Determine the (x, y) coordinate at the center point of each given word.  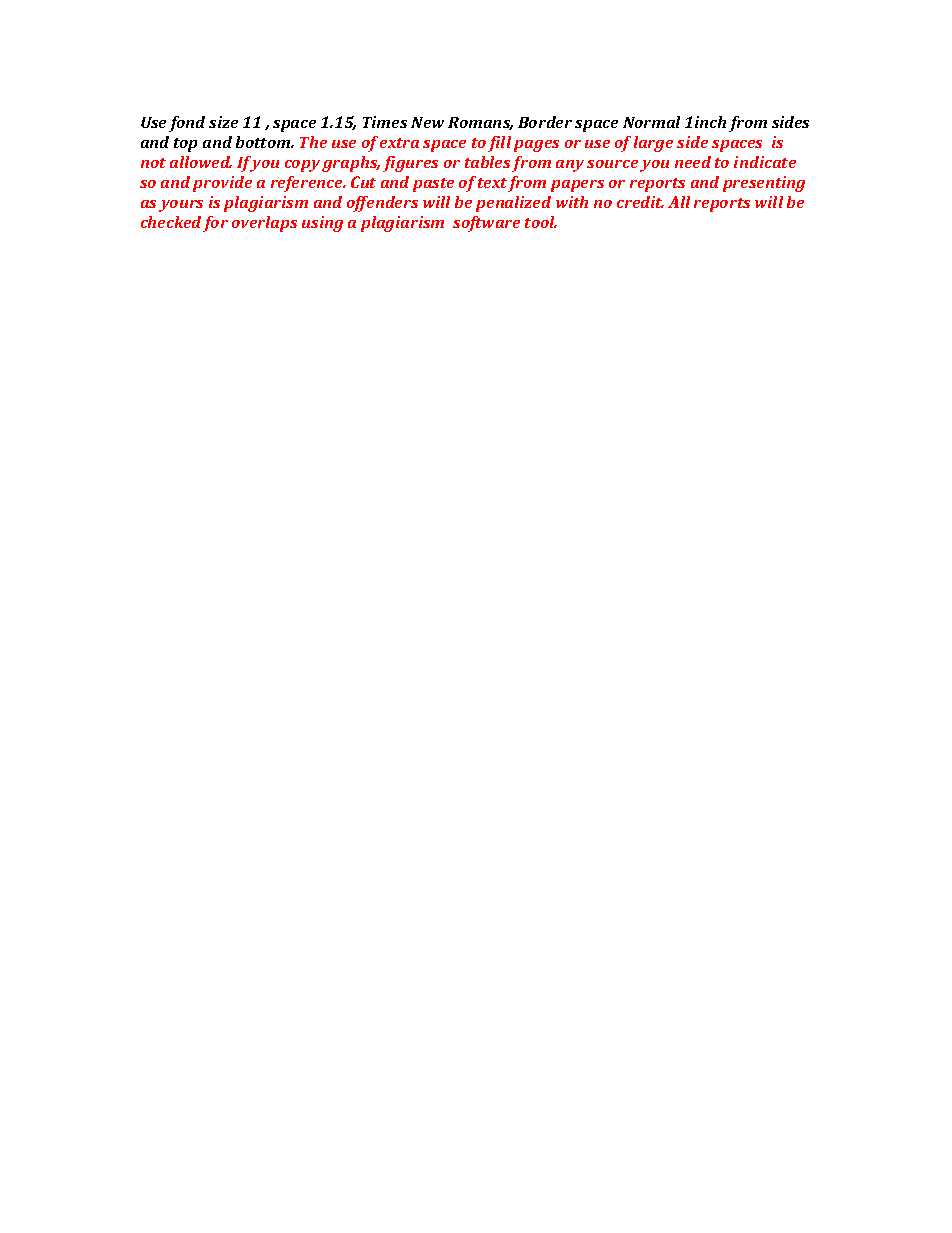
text (492, 183)
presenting (764, 184)
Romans (480, 123)
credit (640, 202)
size (223, 122)
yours (181, 206)
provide (222, 184)
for (215, 224)
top (185, 145)
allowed (201, 162)
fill (499, 144)
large (653, 144)
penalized (513, 204)
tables (487, 162)
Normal (651, 122)
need (693, 162)
